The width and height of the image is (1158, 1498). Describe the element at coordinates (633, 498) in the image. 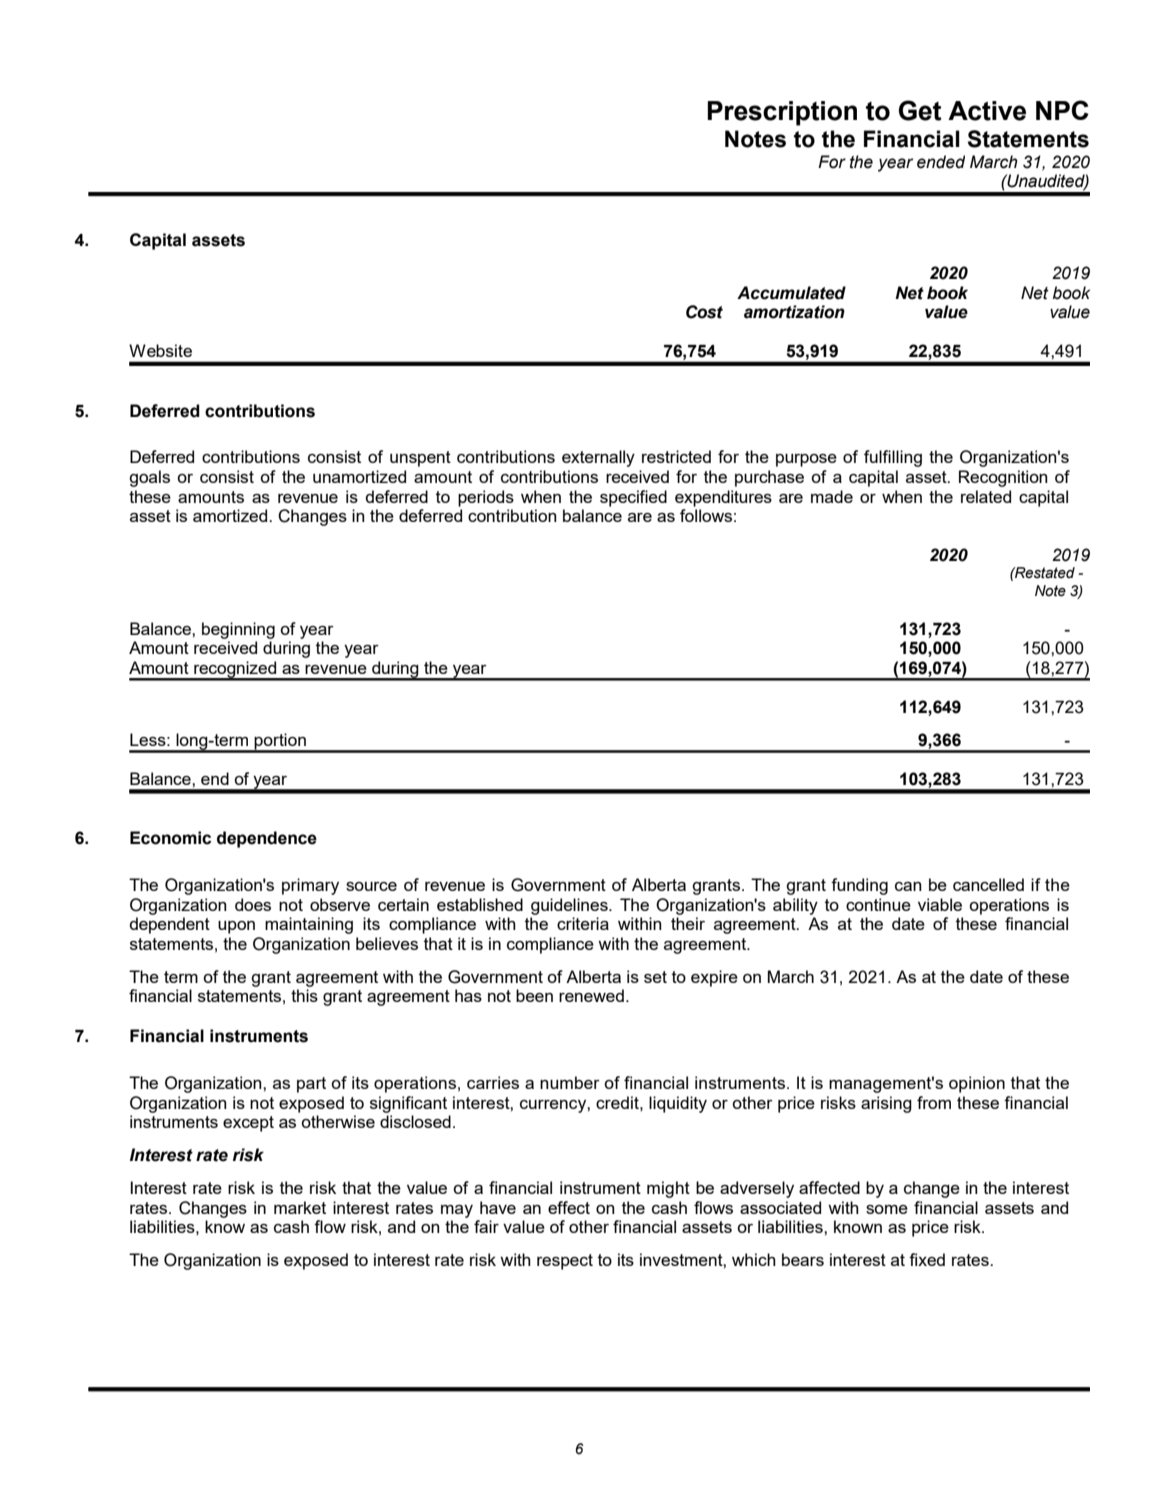

I see `specified` at that location.
